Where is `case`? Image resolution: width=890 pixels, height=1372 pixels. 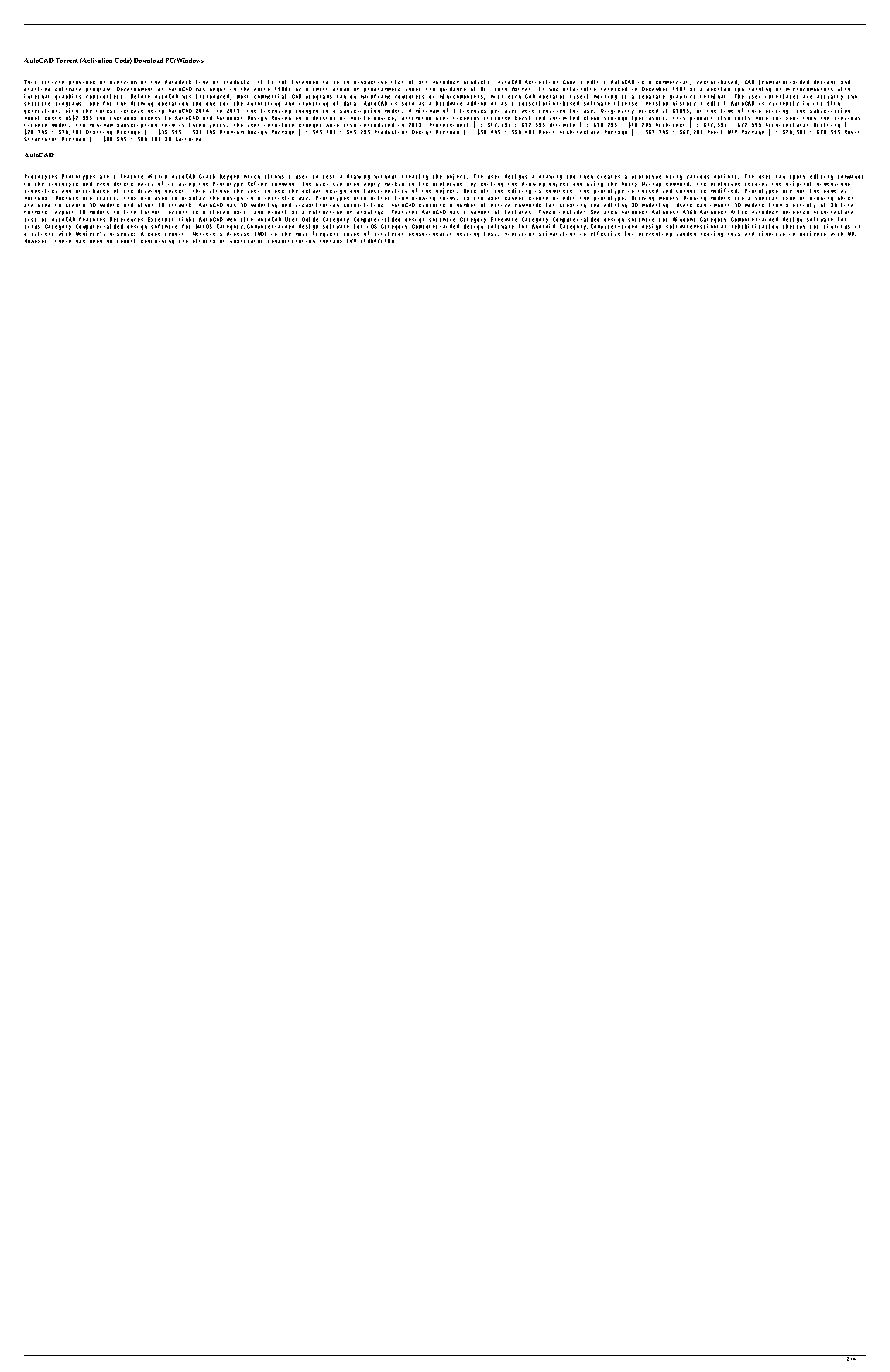
case is located at coordinates (154, 234).
